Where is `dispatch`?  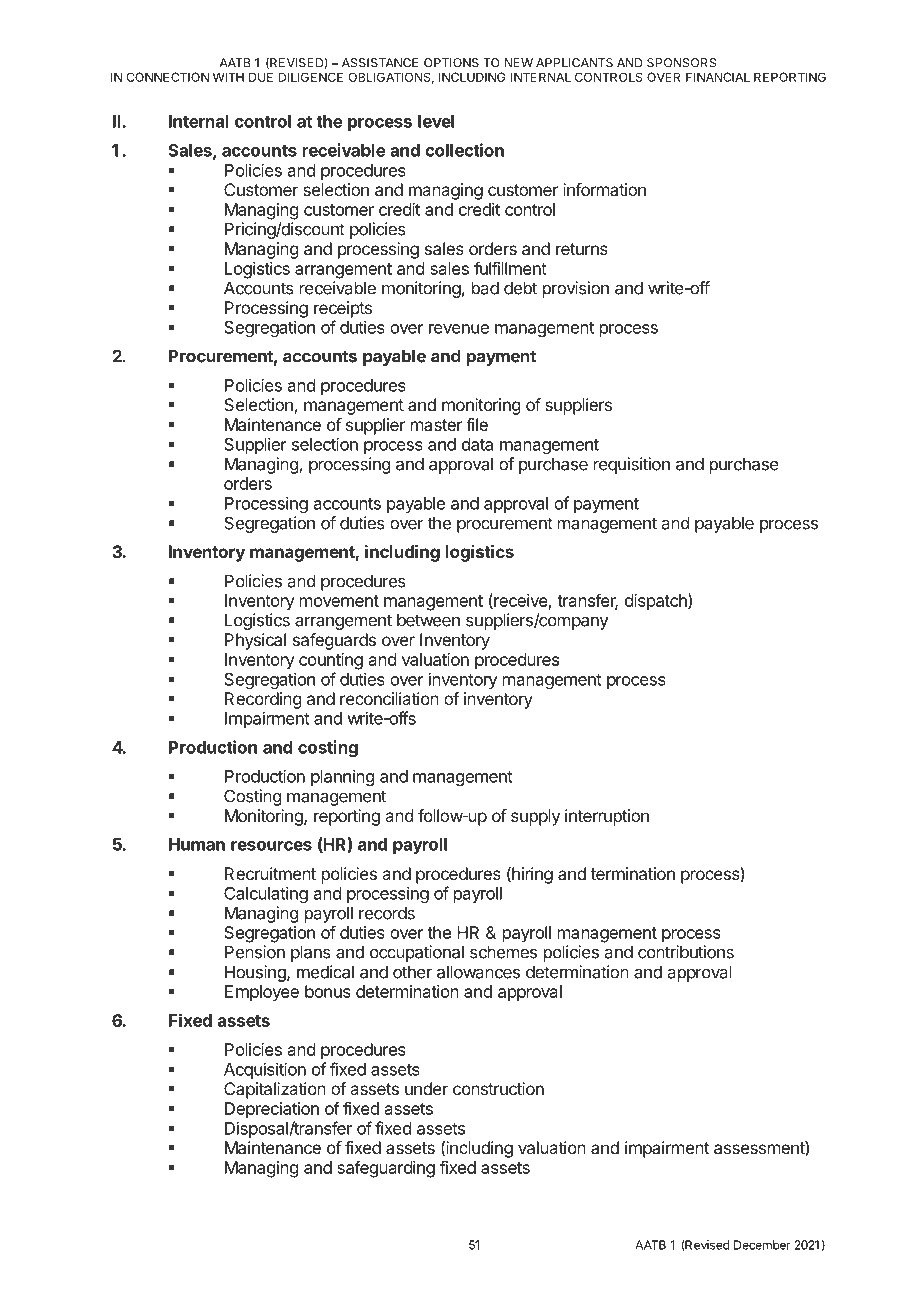 dispatch is located at coordinates (657, 602).
